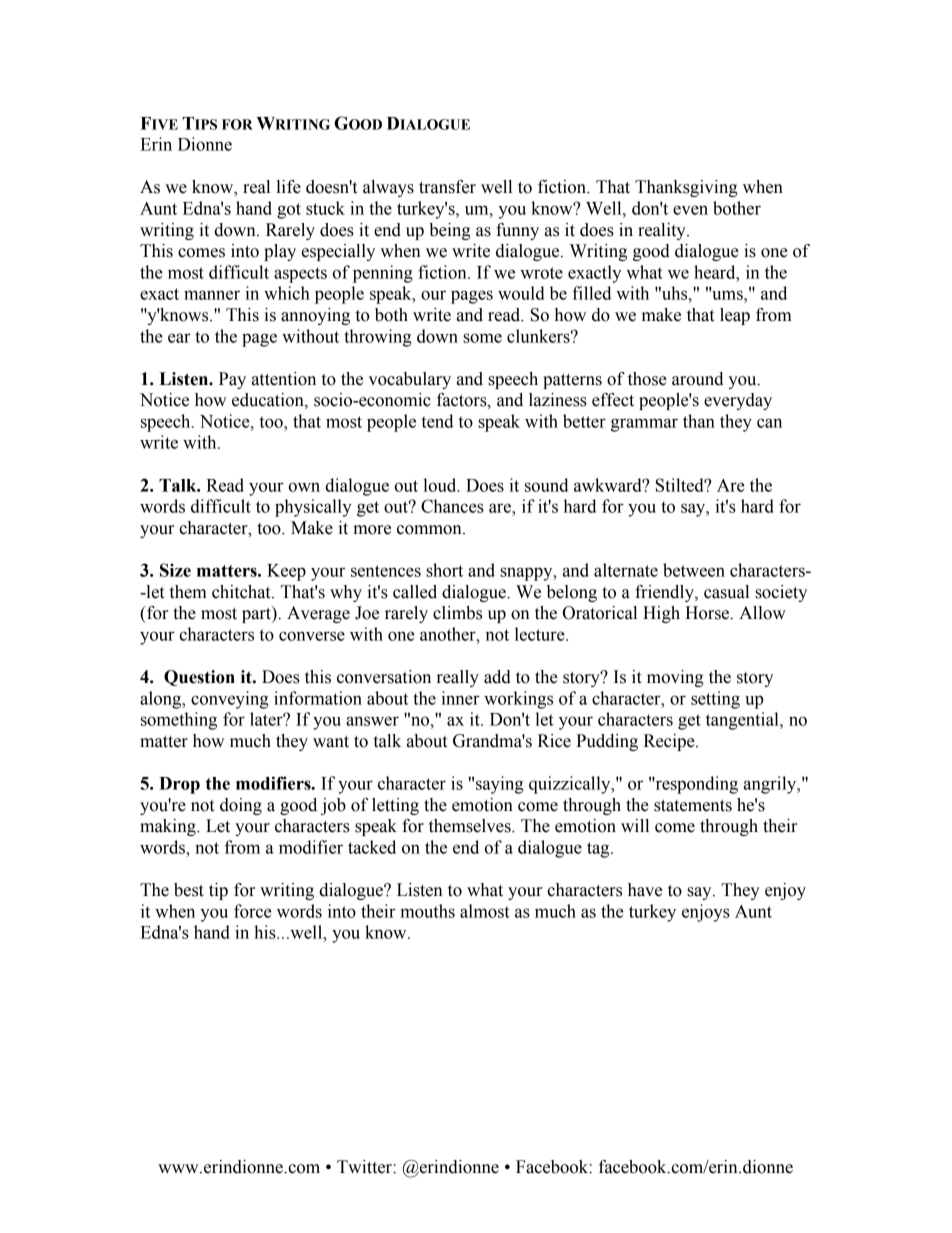  Describe the element at coordinates (289, 211) in the page. I see `got` at that location.
